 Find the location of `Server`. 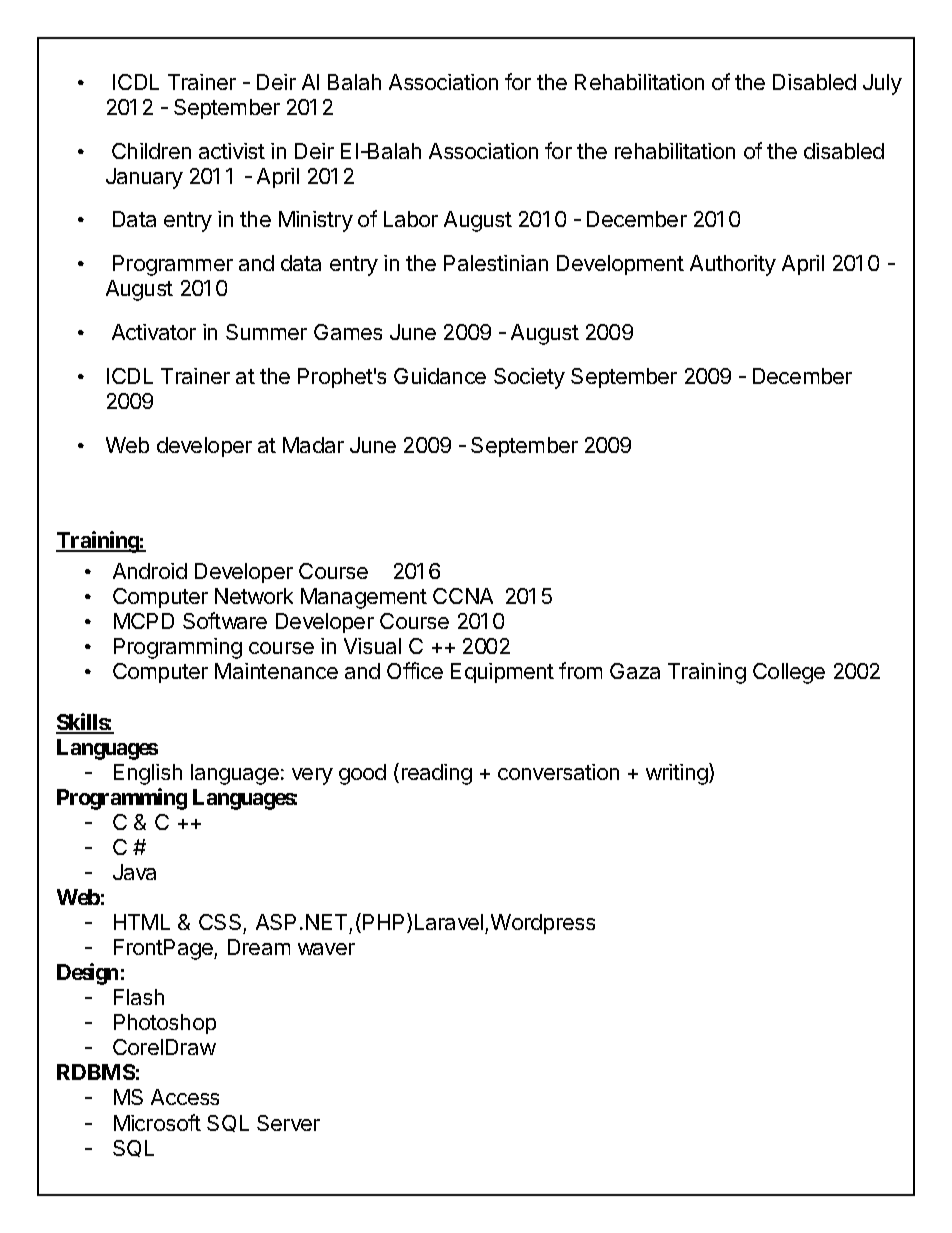

Server is located at coordinates (288, 1123).
